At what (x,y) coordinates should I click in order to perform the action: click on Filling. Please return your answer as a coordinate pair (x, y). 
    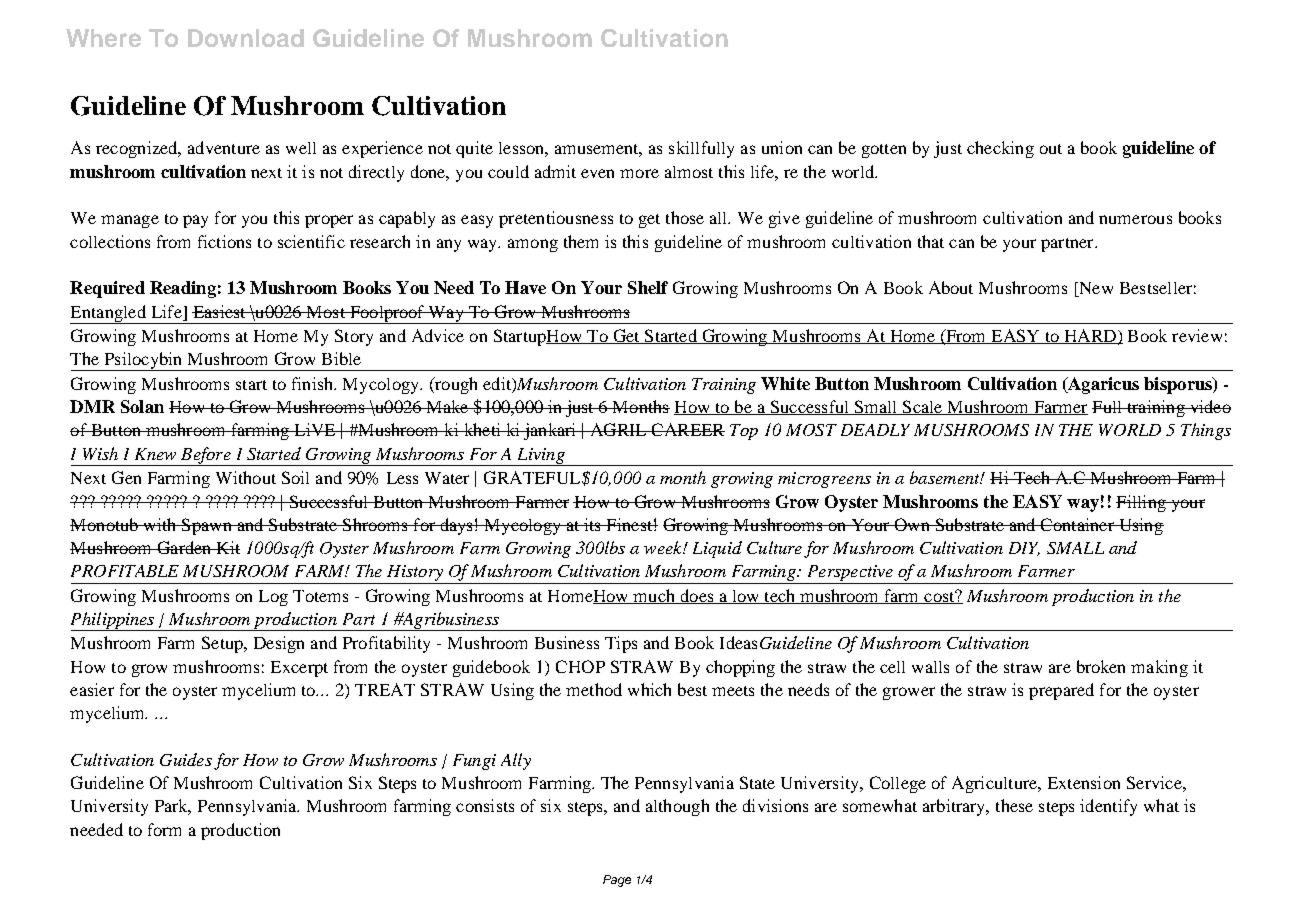
    Looking at the image, I should click on (1142, 503).
